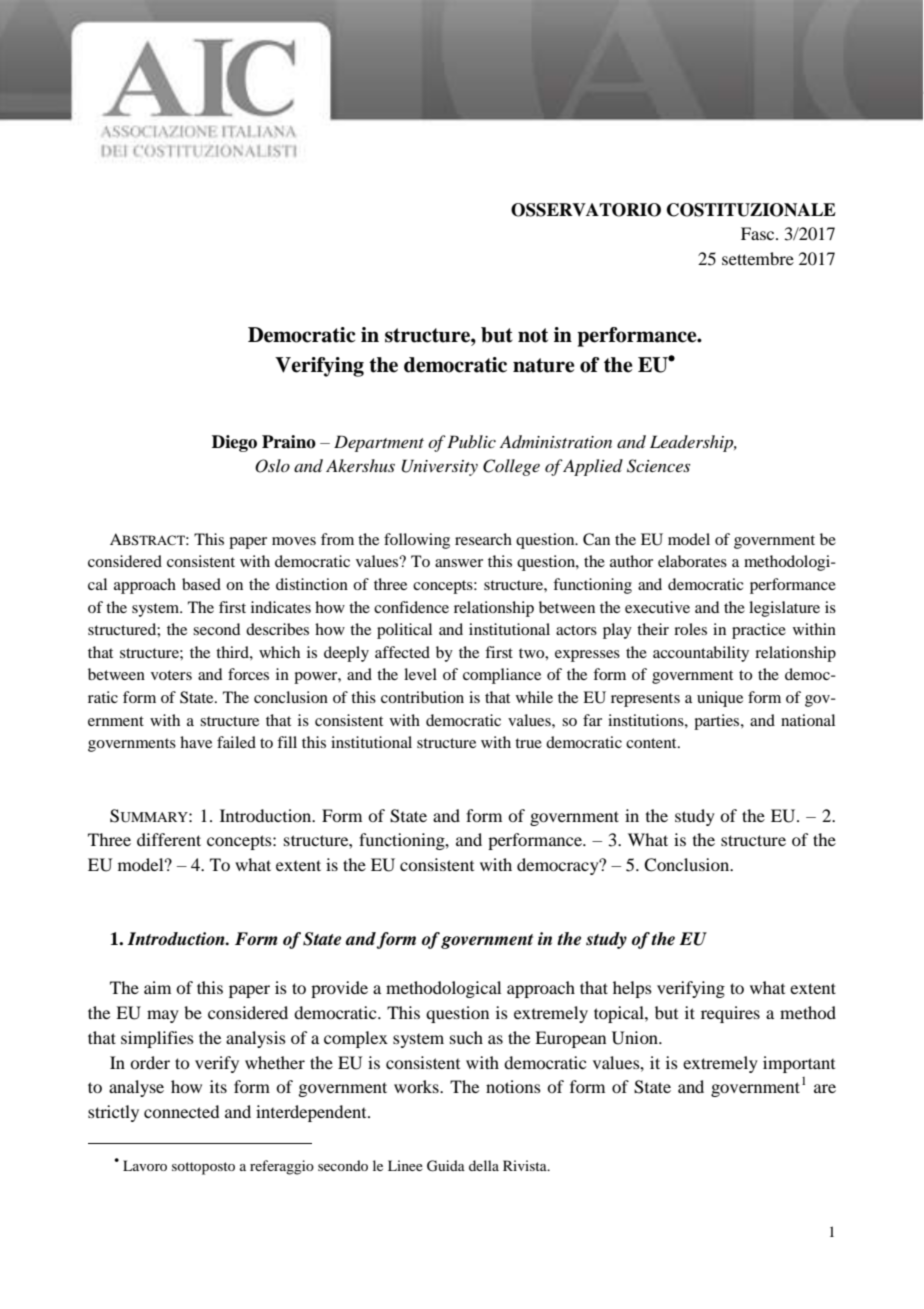 The image size is (924, 1309). What do you see at coordinates (692, 561) in the document?
I see `elaborates` at bounding box center [692, 561].
